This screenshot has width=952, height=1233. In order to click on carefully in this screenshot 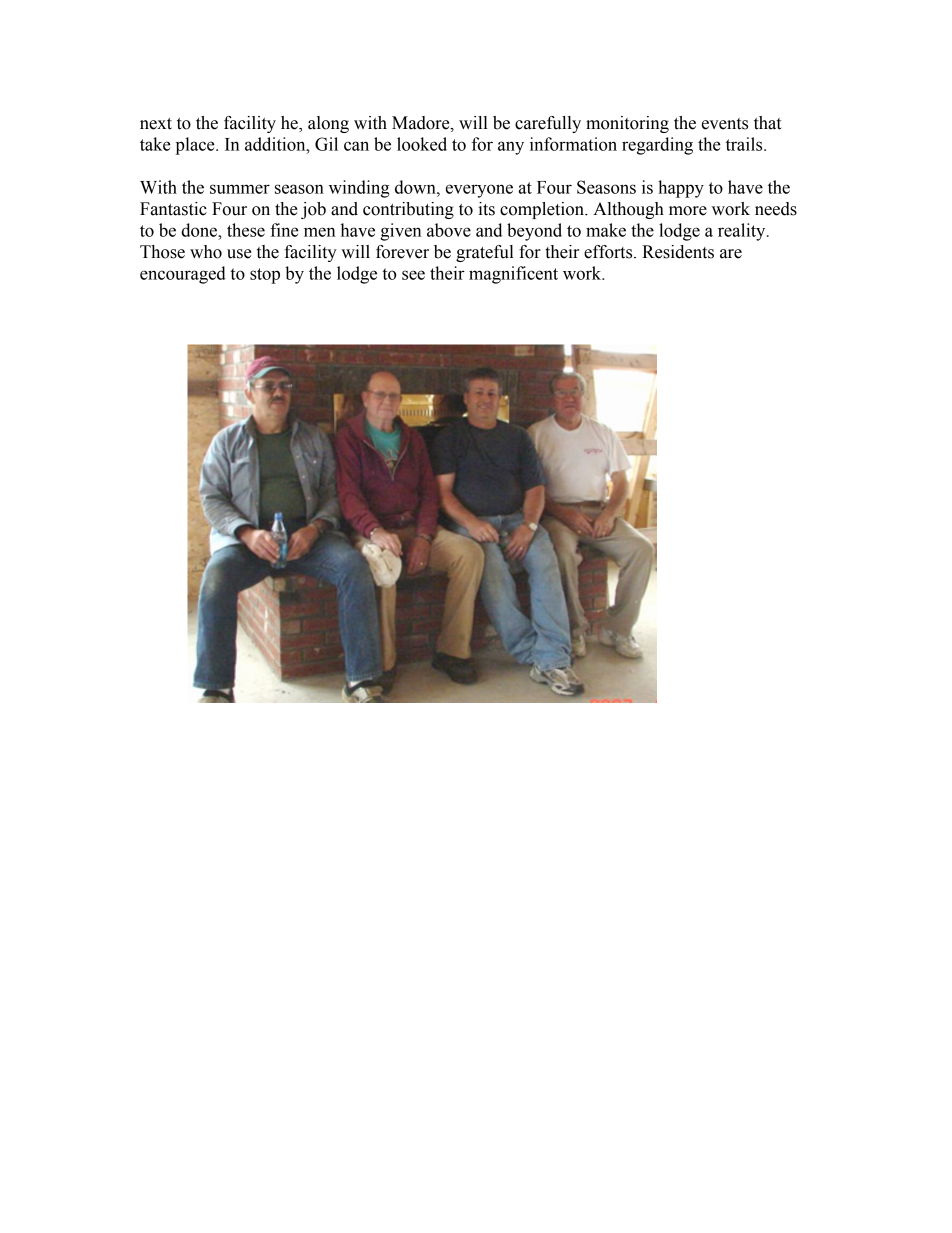, I will do `click(548, 124)`.
